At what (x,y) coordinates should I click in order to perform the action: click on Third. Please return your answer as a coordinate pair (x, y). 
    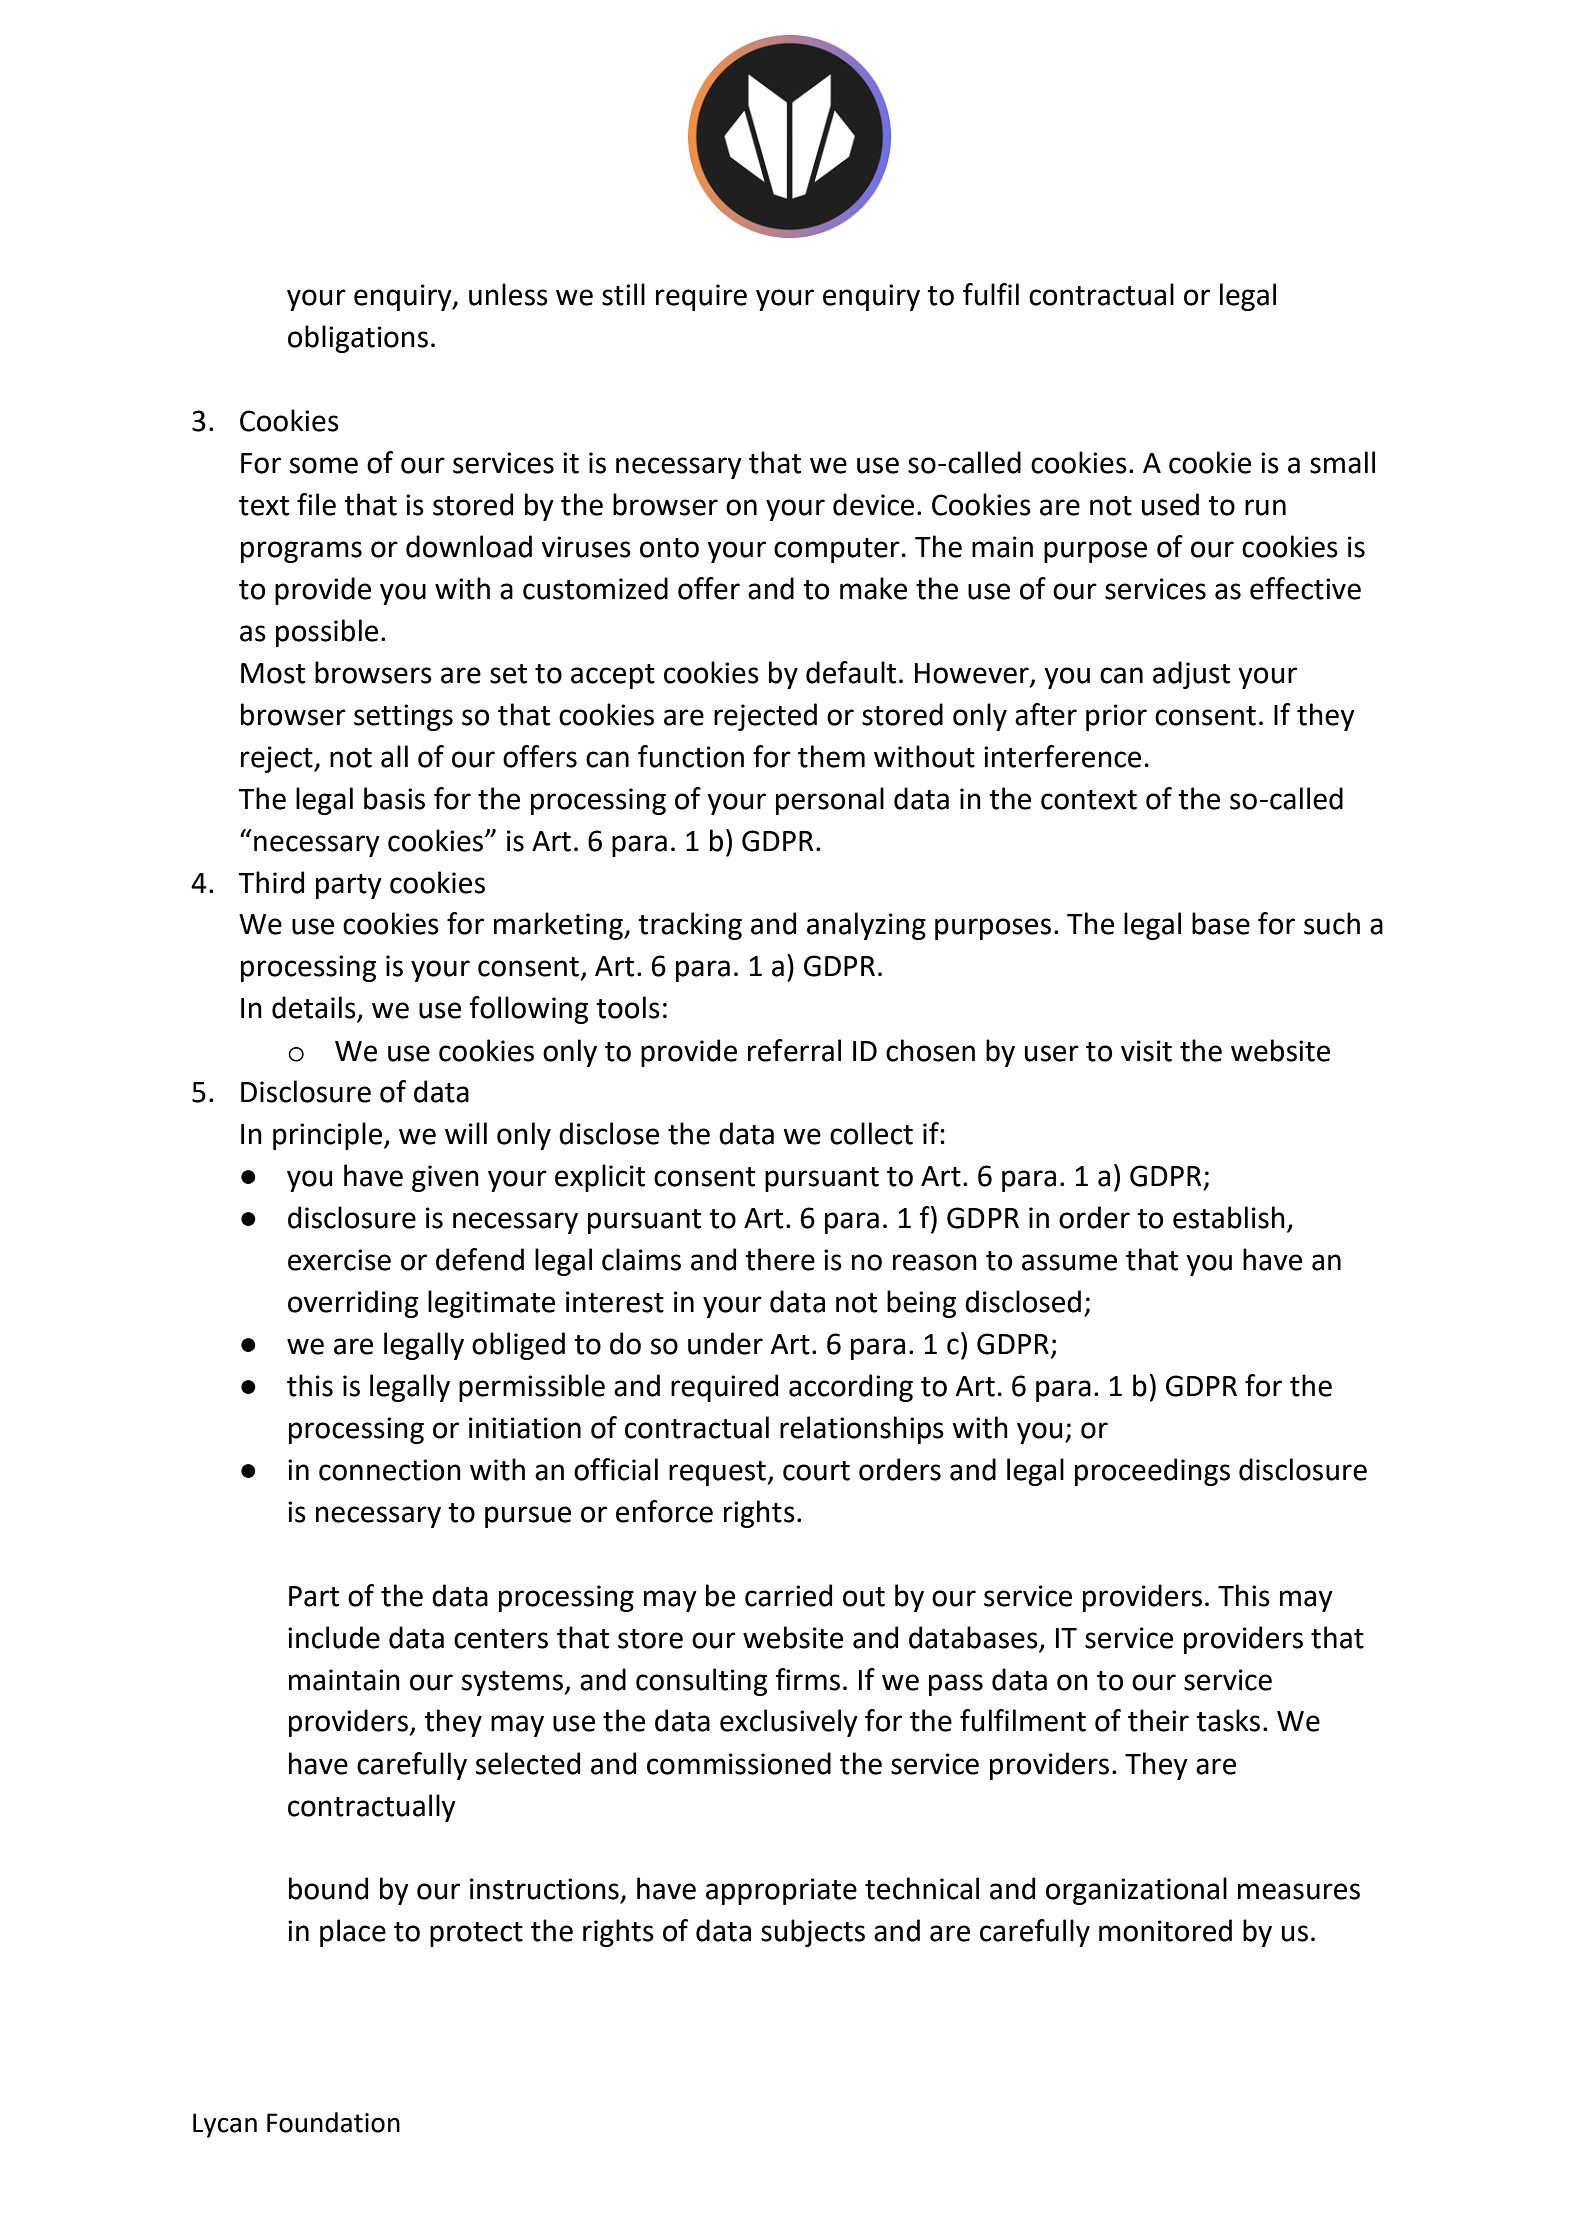
    Looking at the image, I should click on (271, 882).
